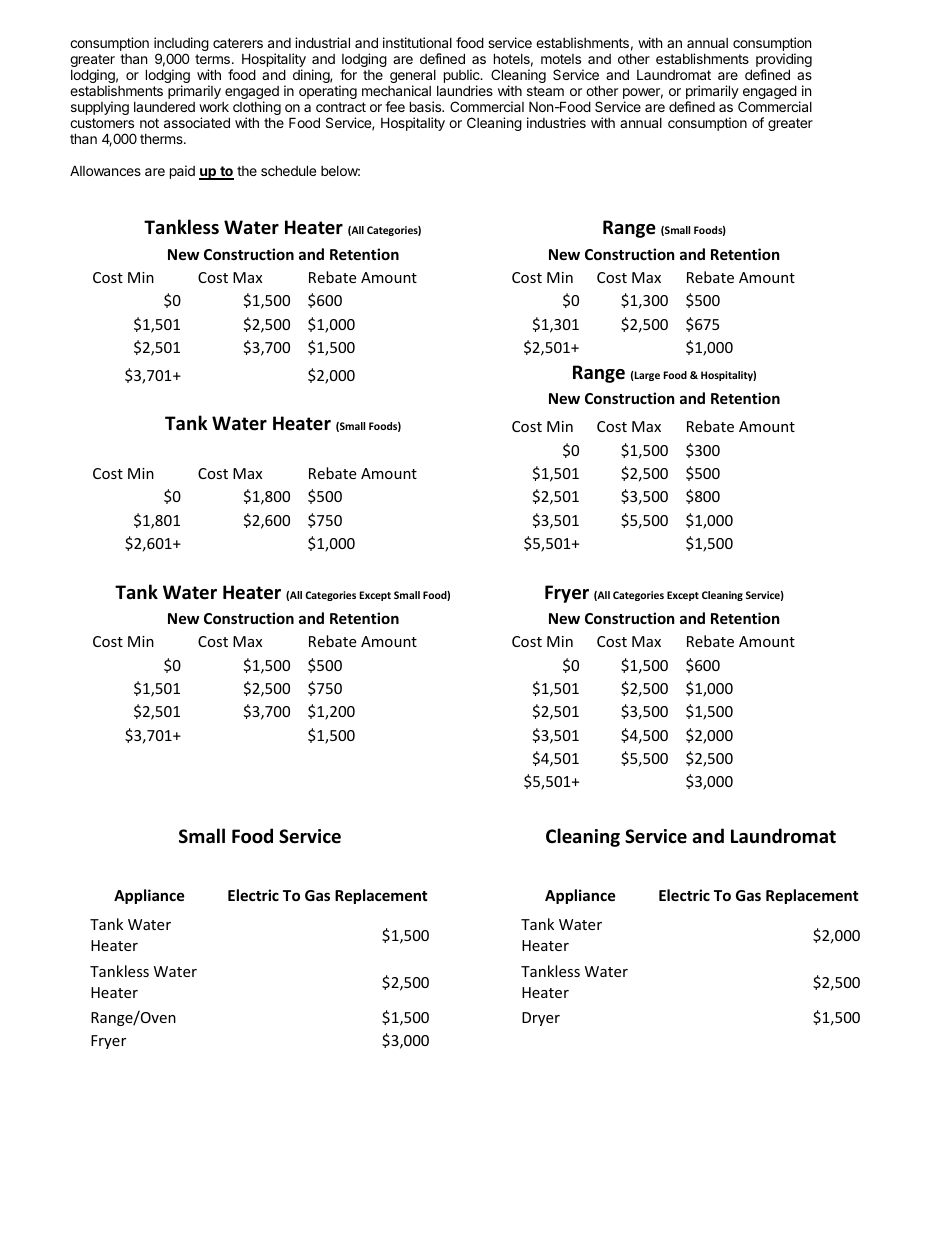  I want to click on not, so click(149, 123).
